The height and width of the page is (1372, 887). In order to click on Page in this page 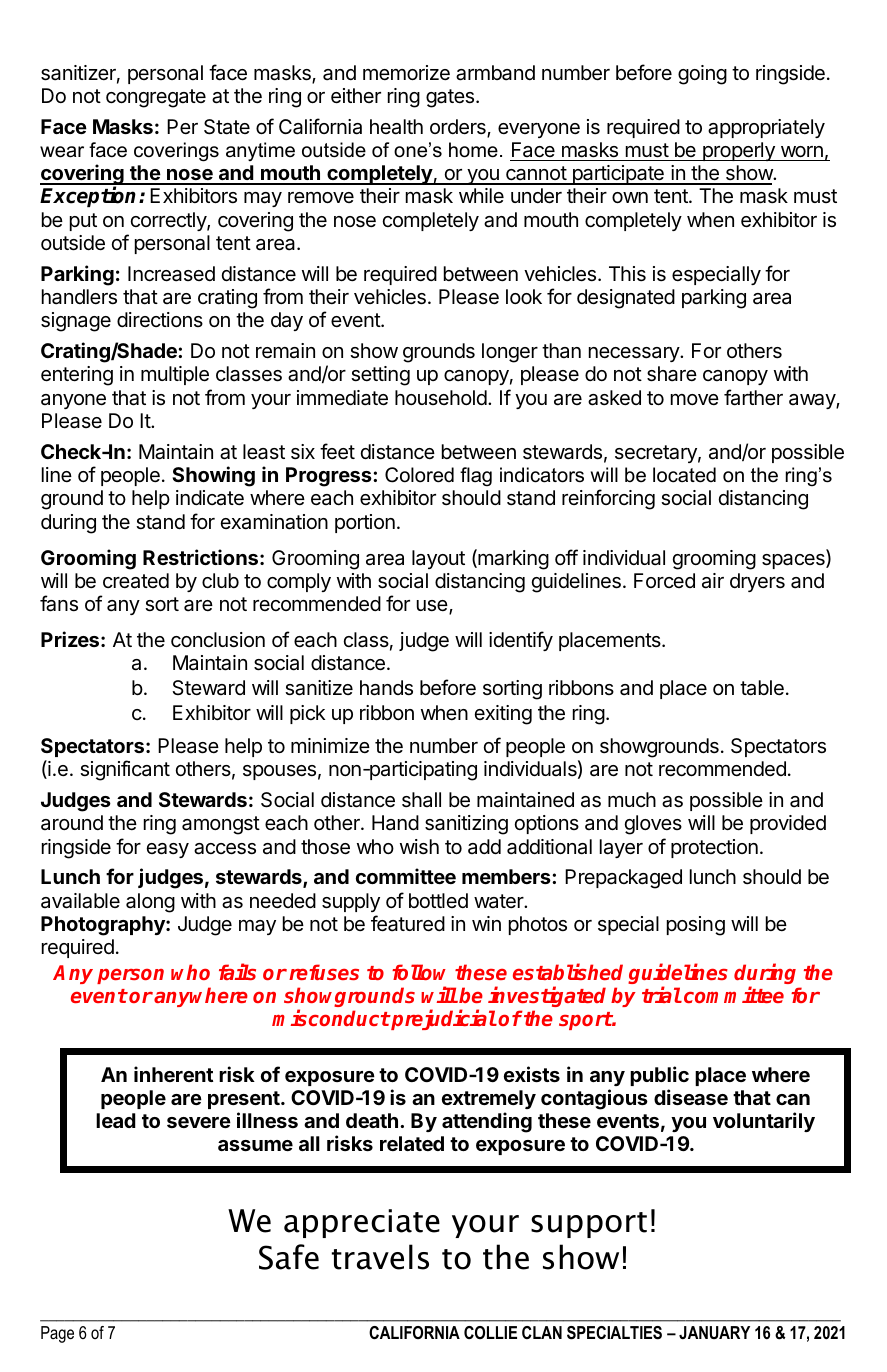, I will do `click(57, 1334)`.
